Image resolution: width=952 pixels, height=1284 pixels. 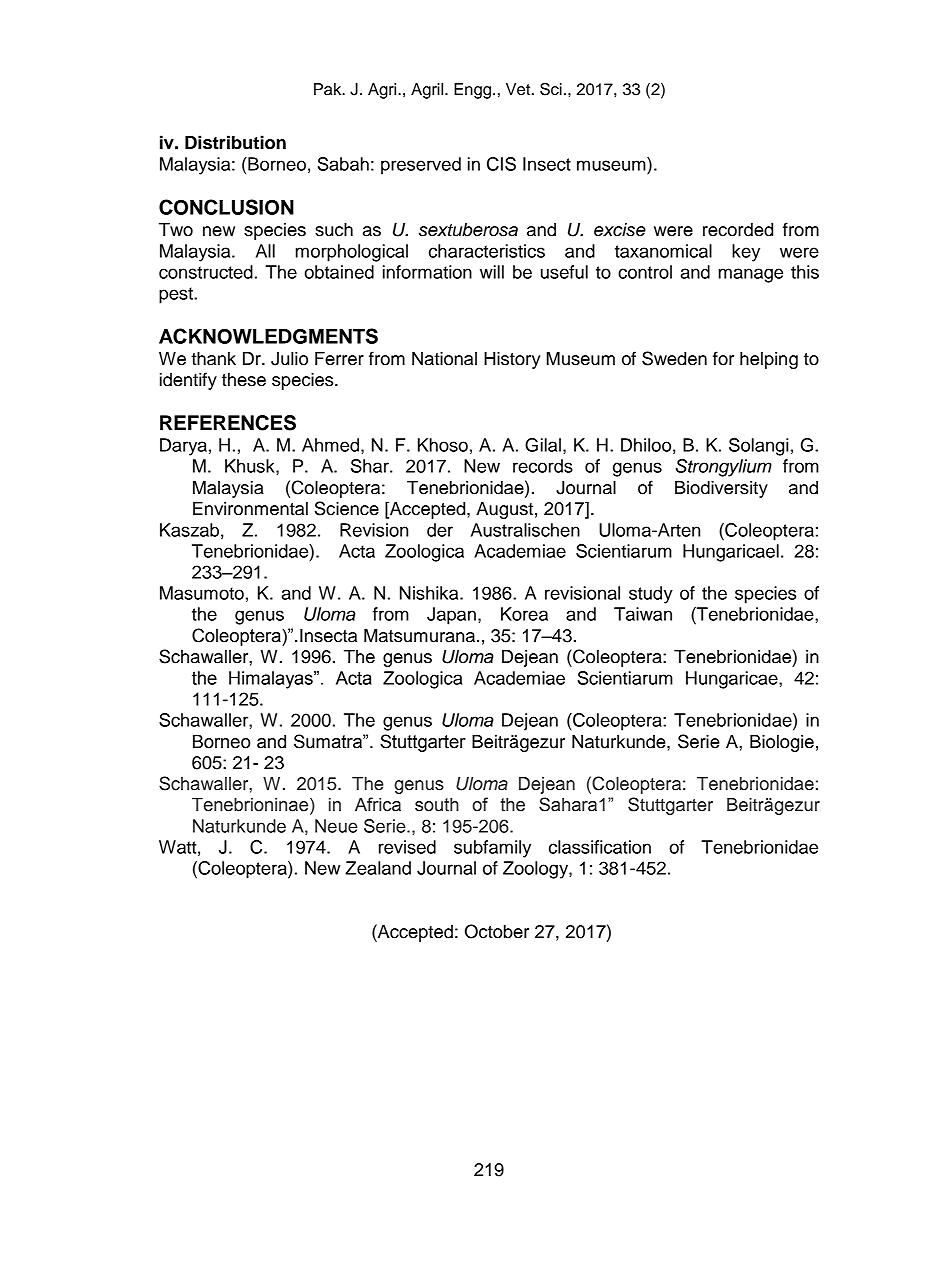 I want to click on classification, so click(x=600, y=847).
